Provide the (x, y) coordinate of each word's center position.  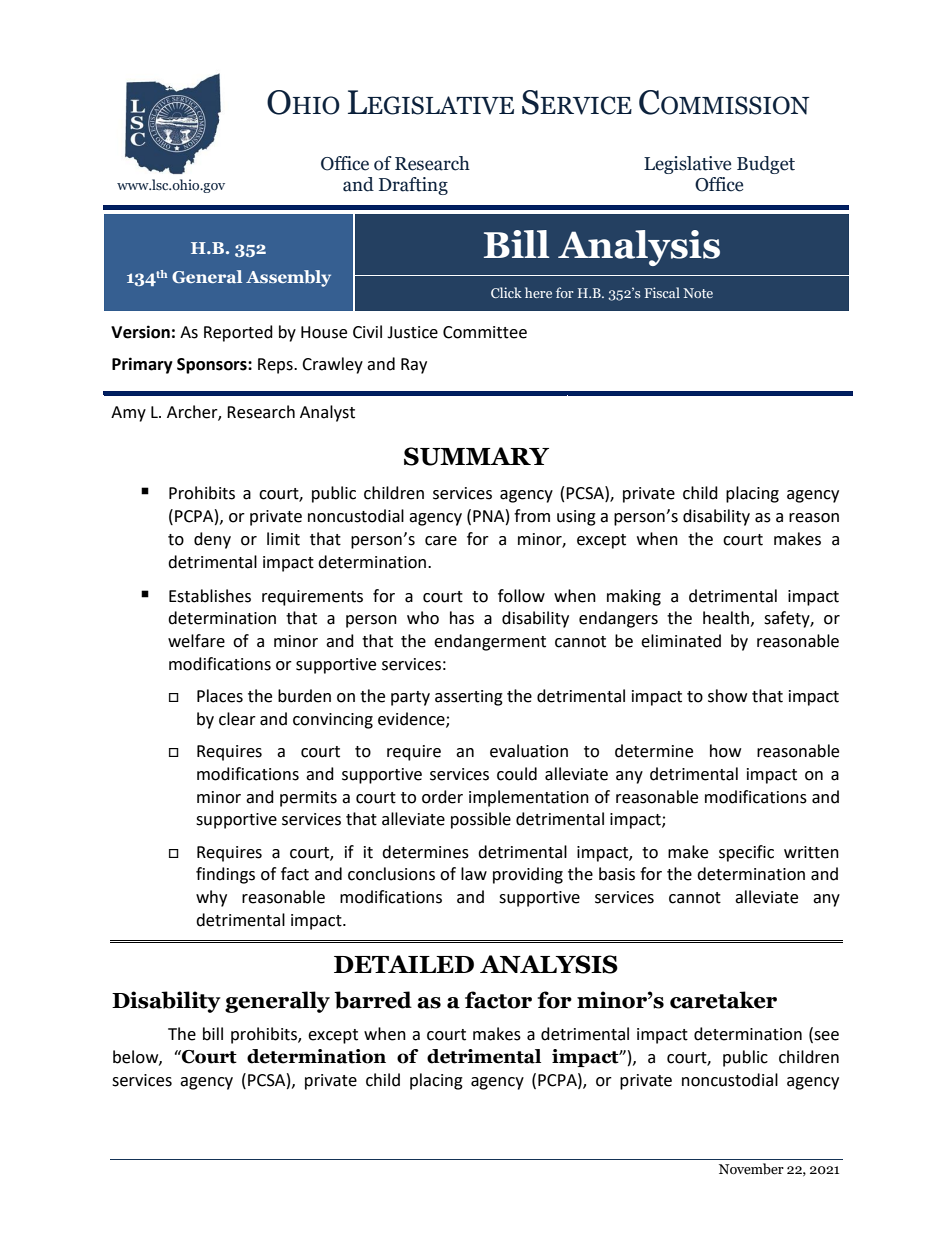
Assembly (288, 278)
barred (373, 1000)
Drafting (413, 186)
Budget (766, 165)
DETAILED (404, 964)
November (751, 1169)
